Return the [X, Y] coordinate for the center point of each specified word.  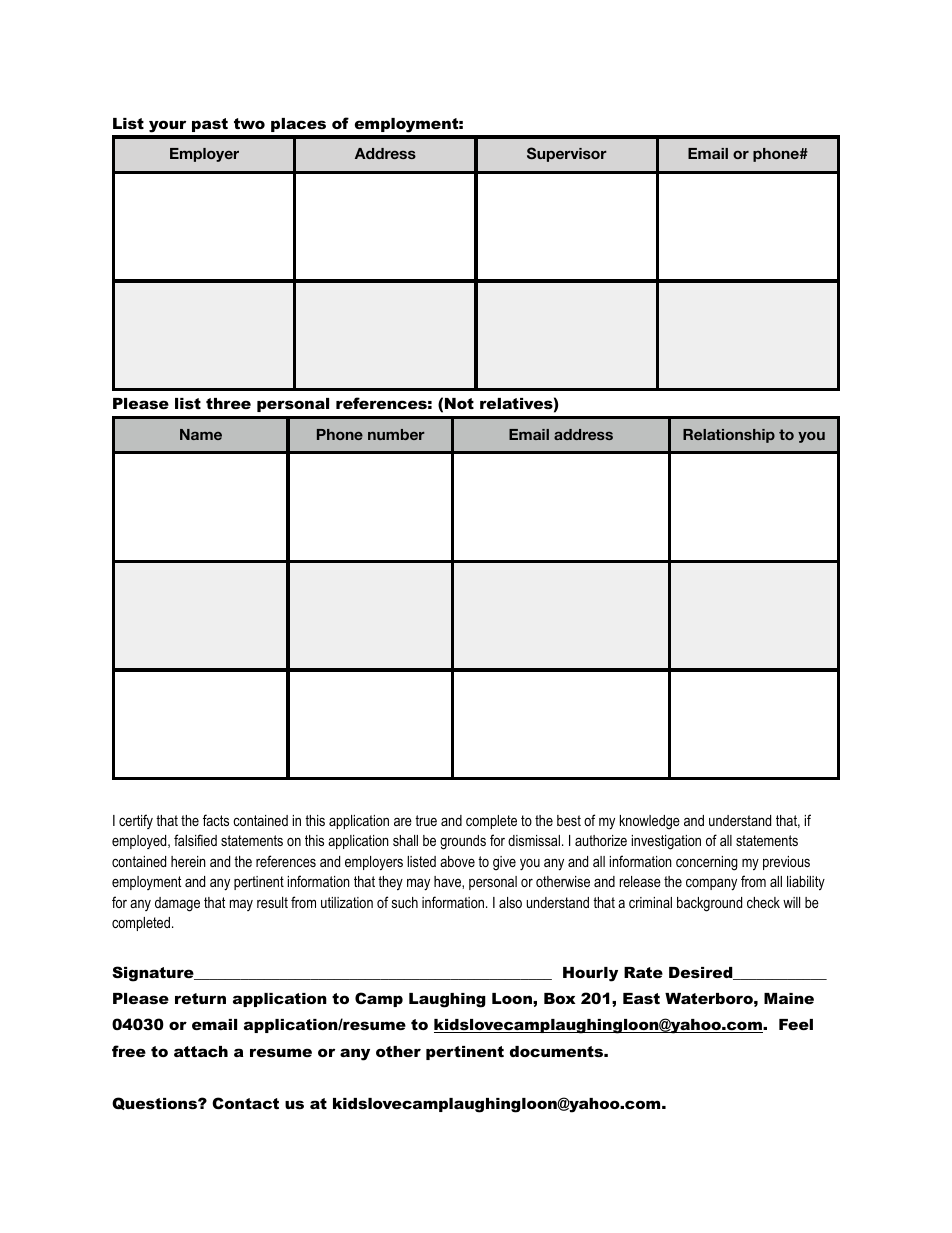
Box [560, 998]
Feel [796, 1024]
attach [201, 1051]
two [249, 123]
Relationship [729, 436]
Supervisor [567, 154]
